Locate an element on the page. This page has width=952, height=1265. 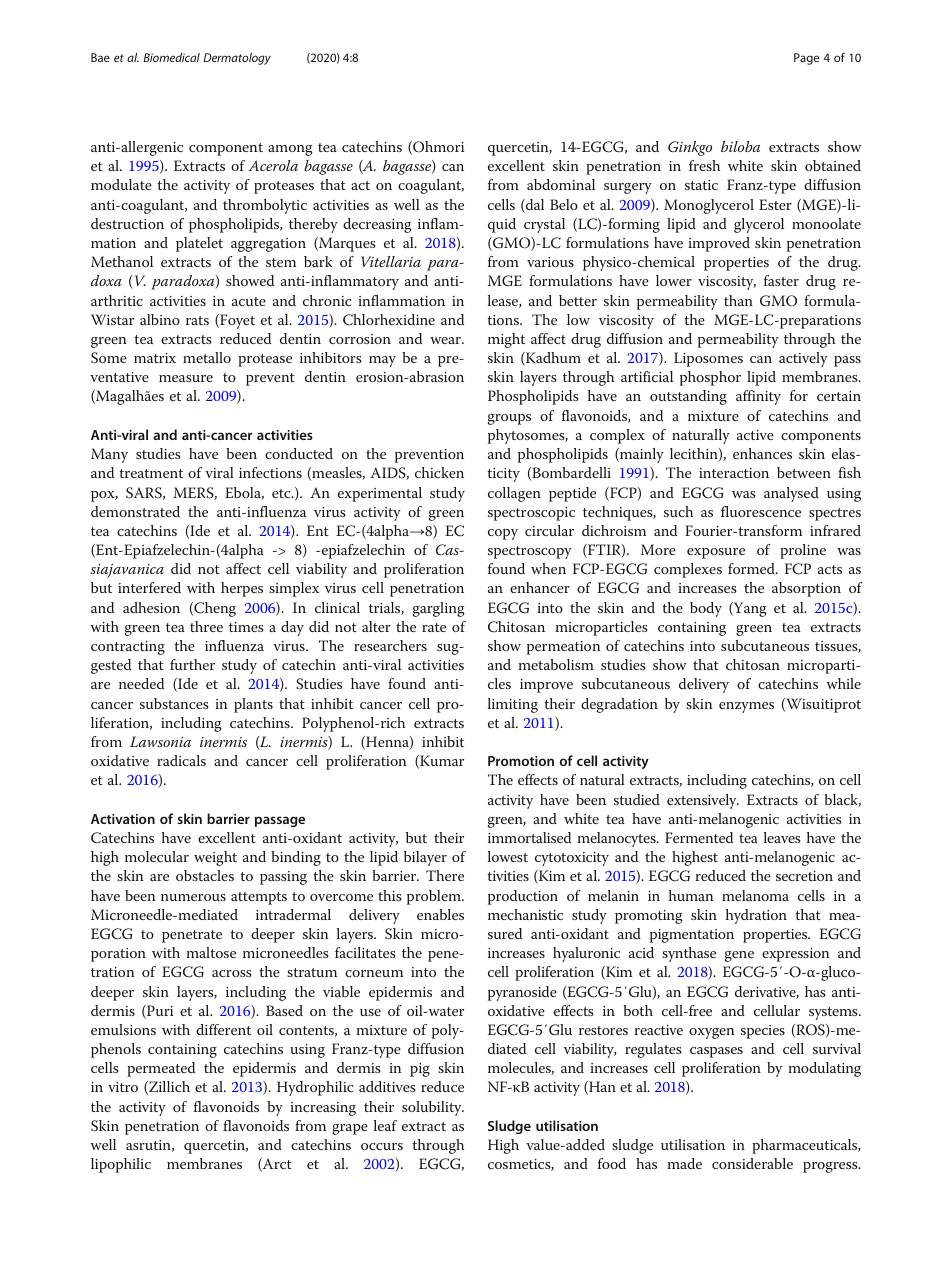
three is located at coordinates (206, 626).
